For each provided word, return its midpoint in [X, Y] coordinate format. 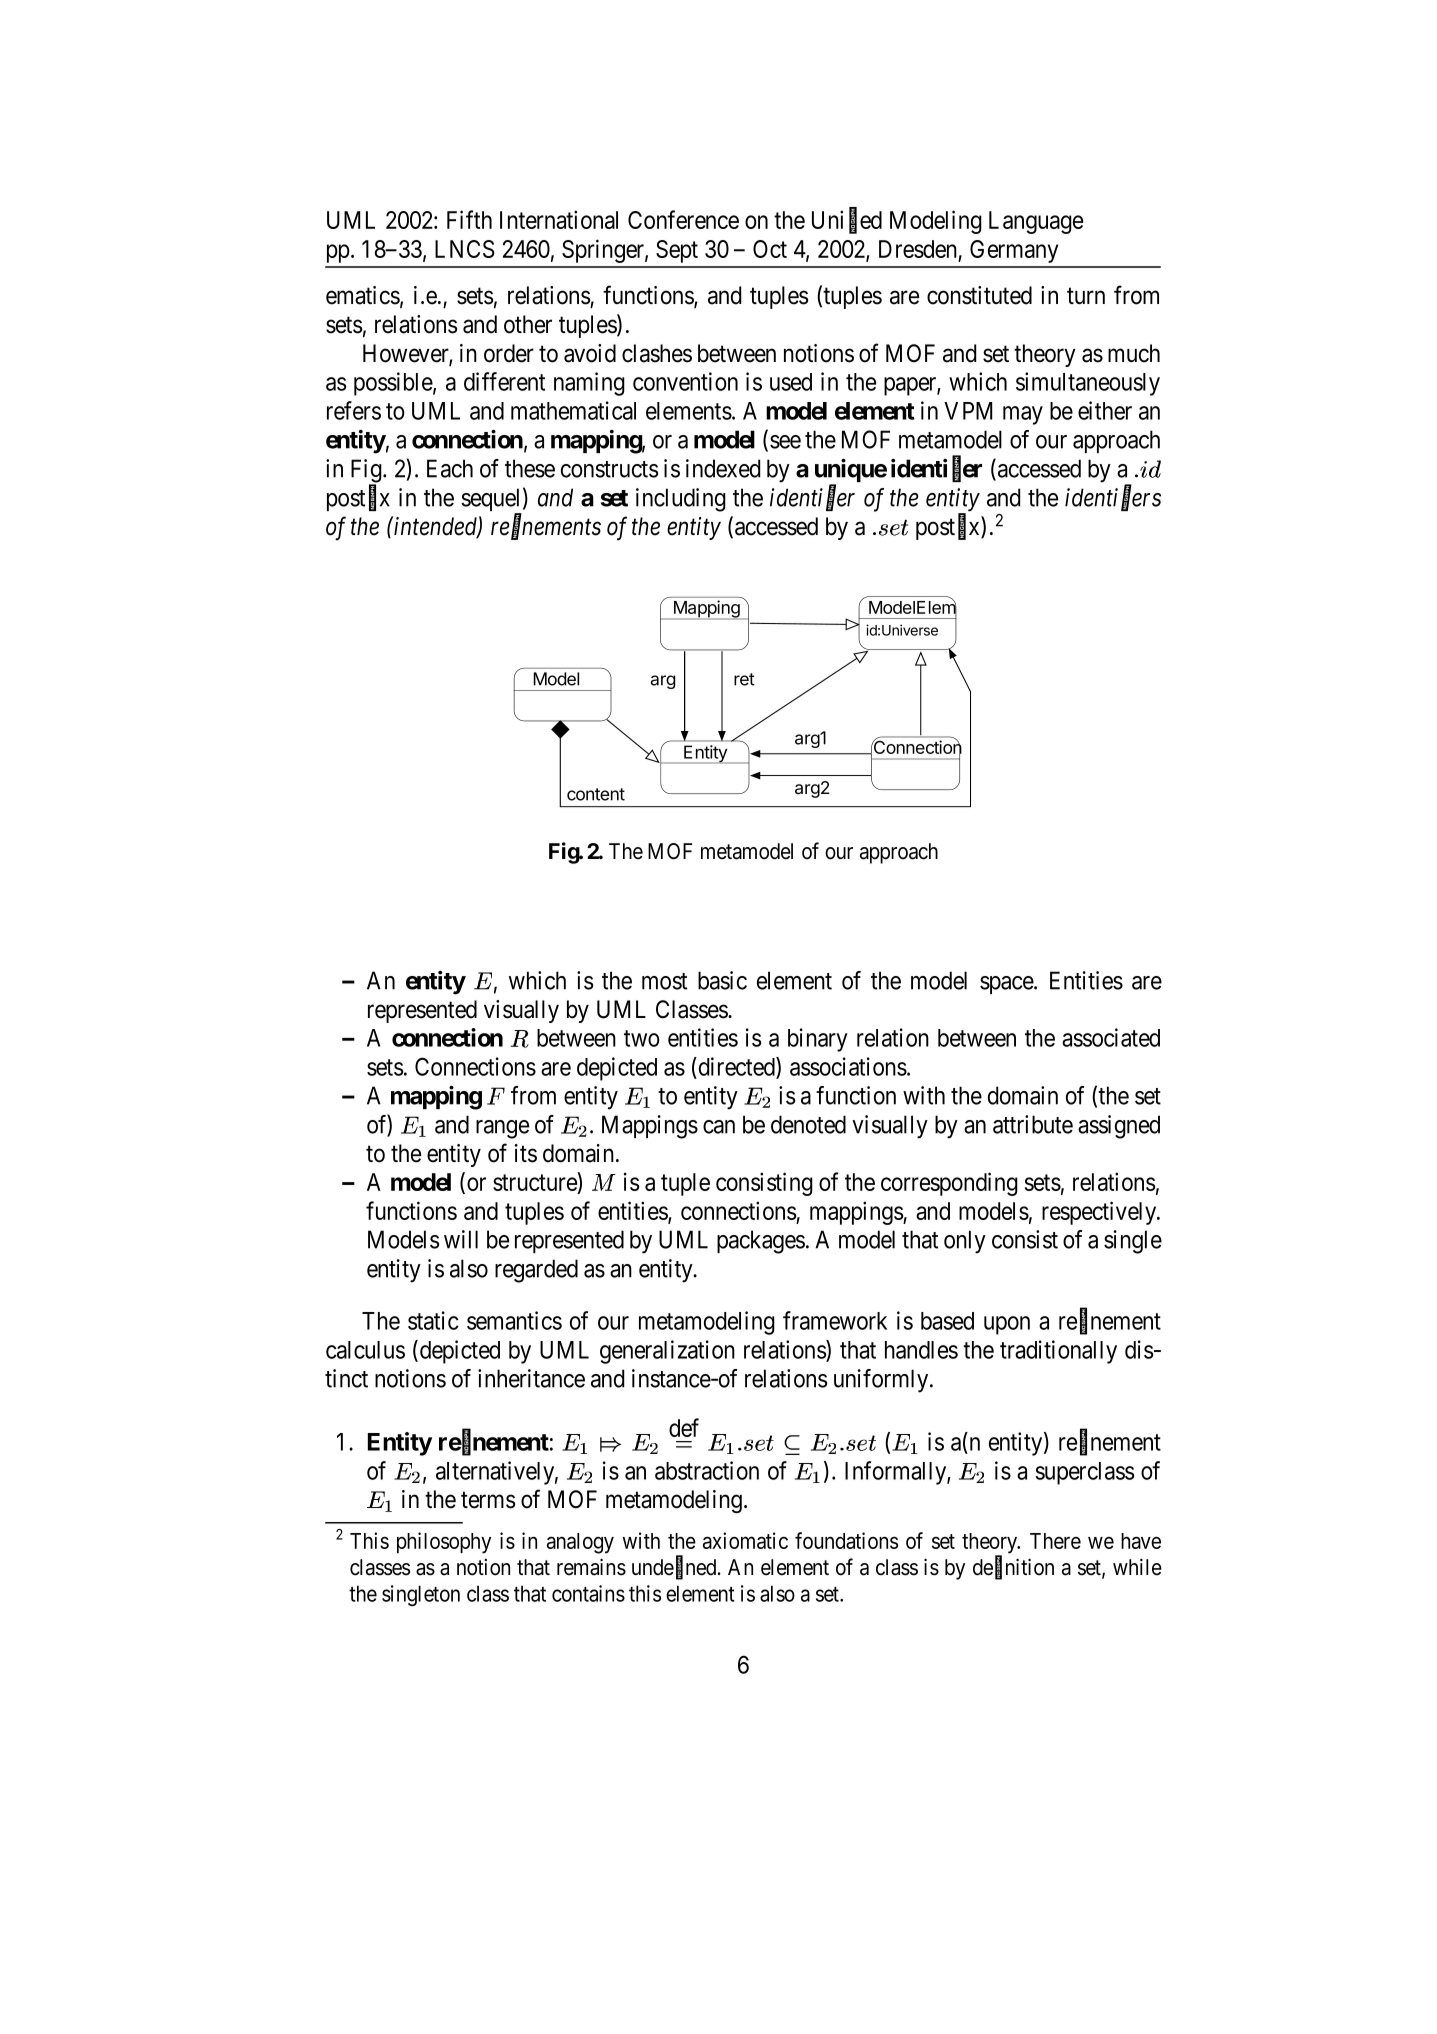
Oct [770, 249]
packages [761, 1242]
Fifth [469, 219]
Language [1036, 222]
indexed [723, 468]
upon [1007, 1325]
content [596, 794]
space [1007, 985]
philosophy [444, 1543]
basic [722, 980]
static [433, 1320]
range [502, 1129]
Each [450, 468]
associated [1111, 1037]
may [1023, 415]
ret [744, 679]
